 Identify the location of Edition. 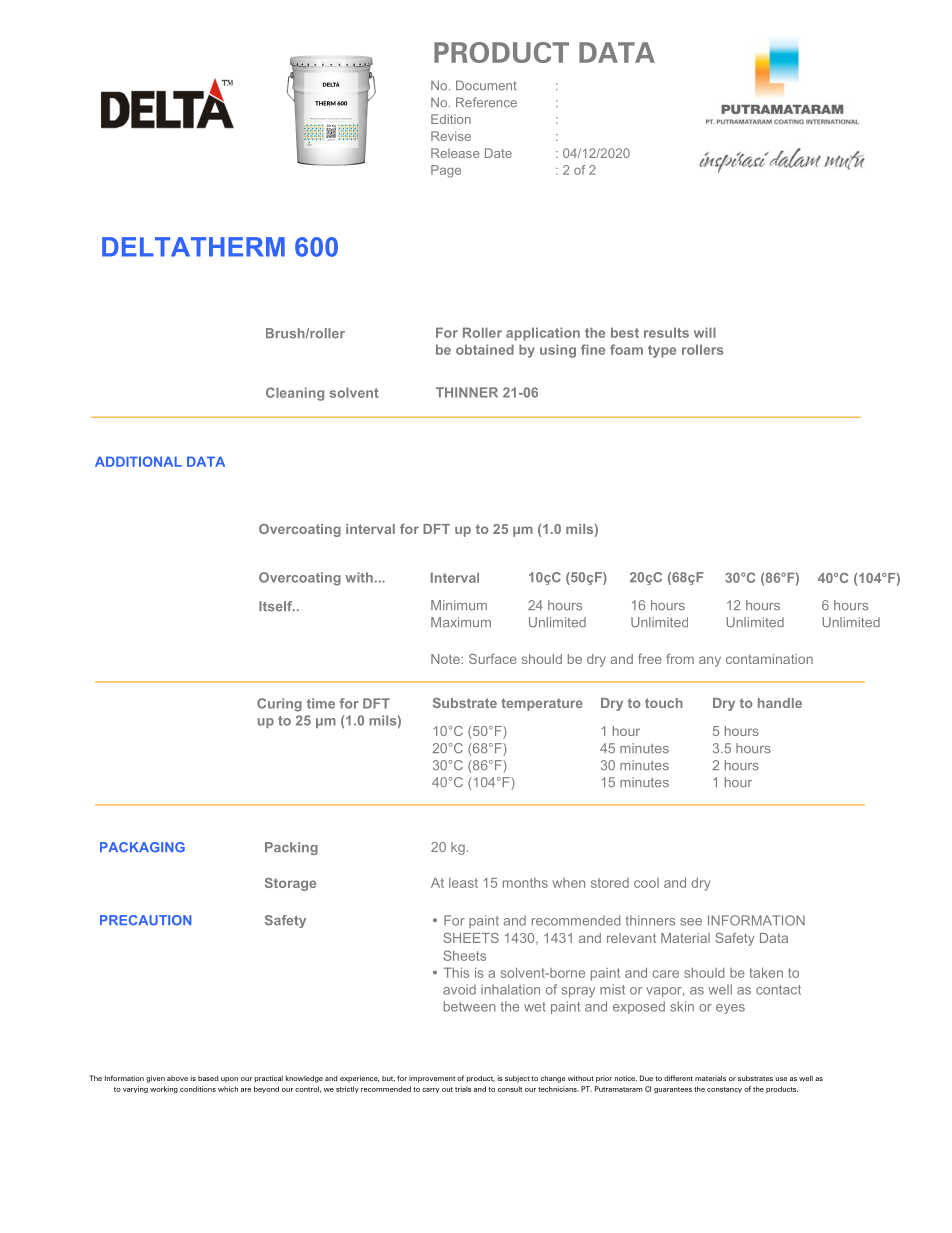
(451, 119).
